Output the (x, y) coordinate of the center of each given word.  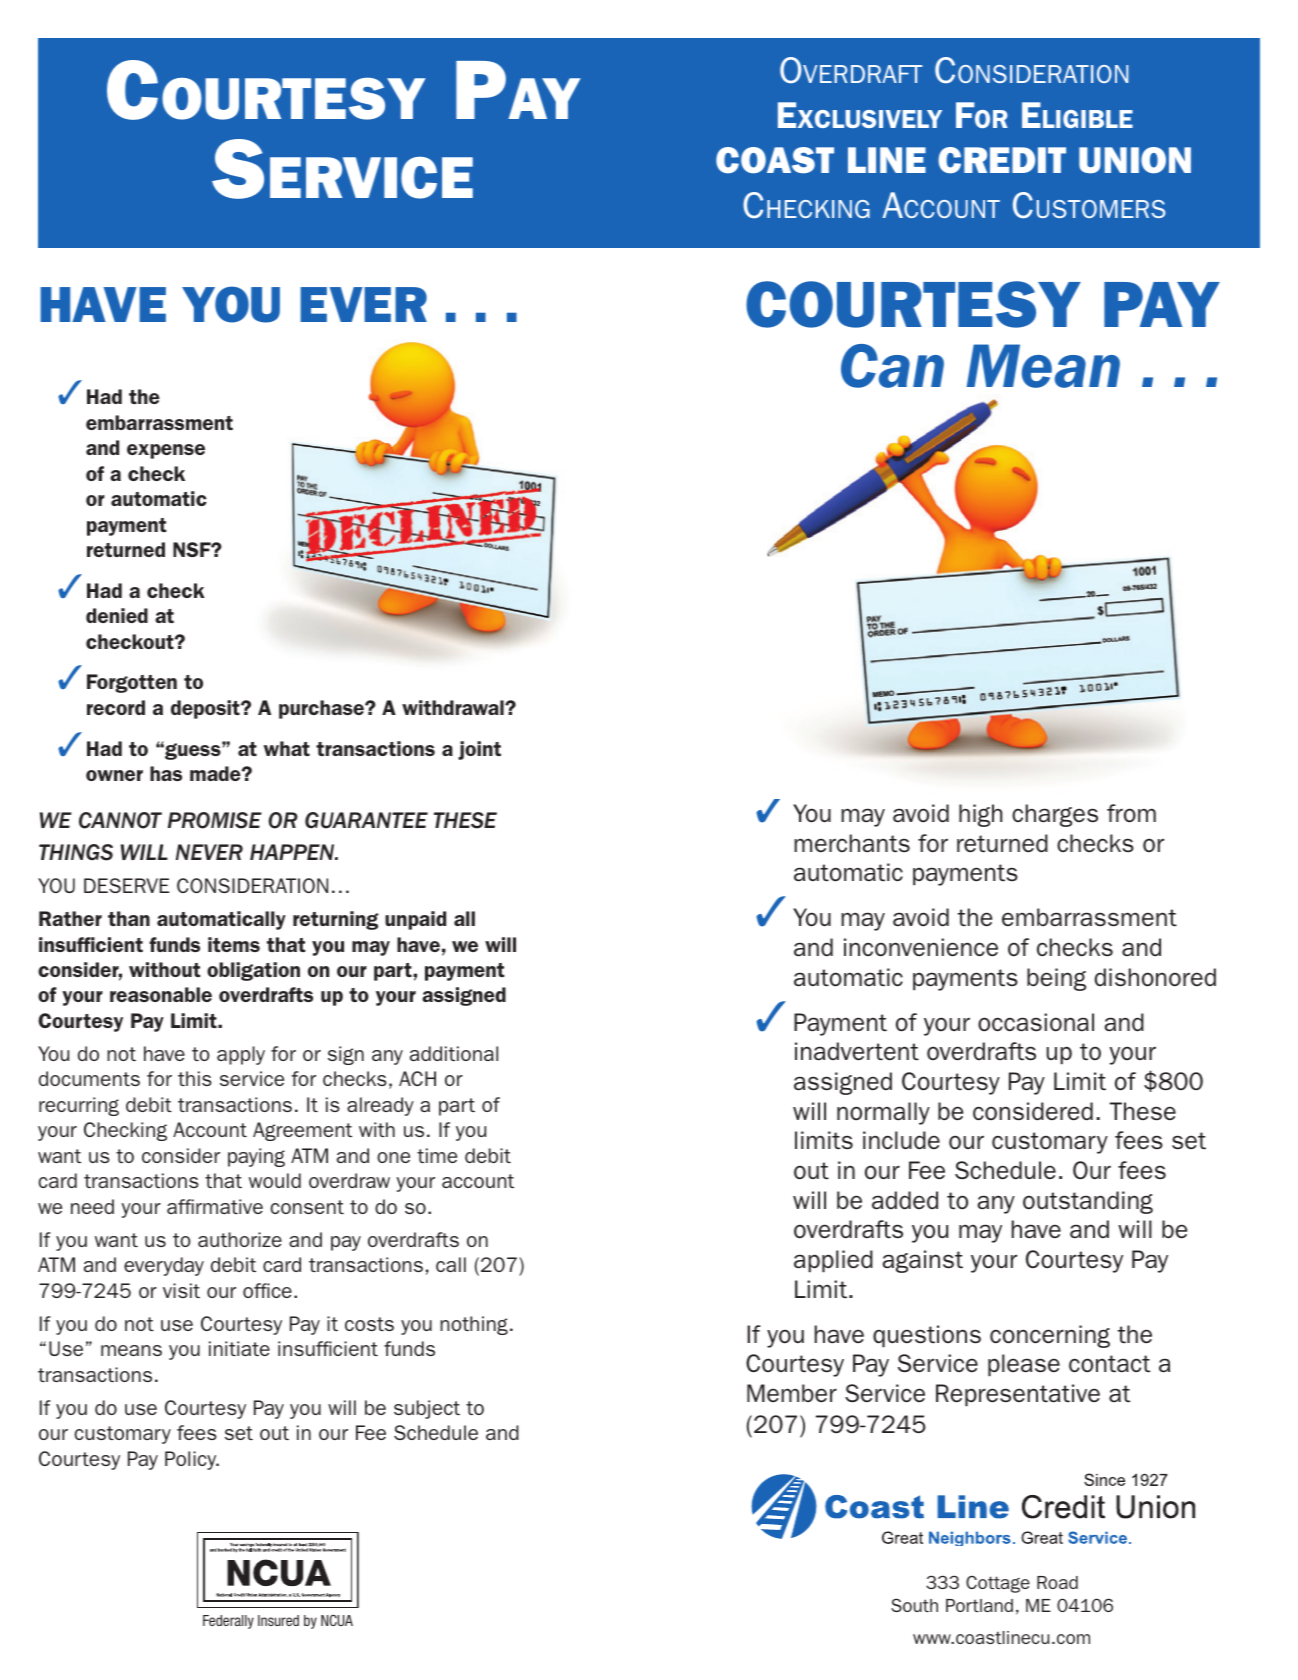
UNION (1135, 160)
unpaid (415, 920)
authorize (240, 1239)
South (914, 1605)
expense (166, 451)
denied (117, 615)
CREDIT (1002, 160)
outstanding (1088, 1202)
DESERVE (126, 885)
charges (1055, 815)
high (980, 815)
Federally (228, 1622)
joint (479, 750)
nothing (474, 1325)
